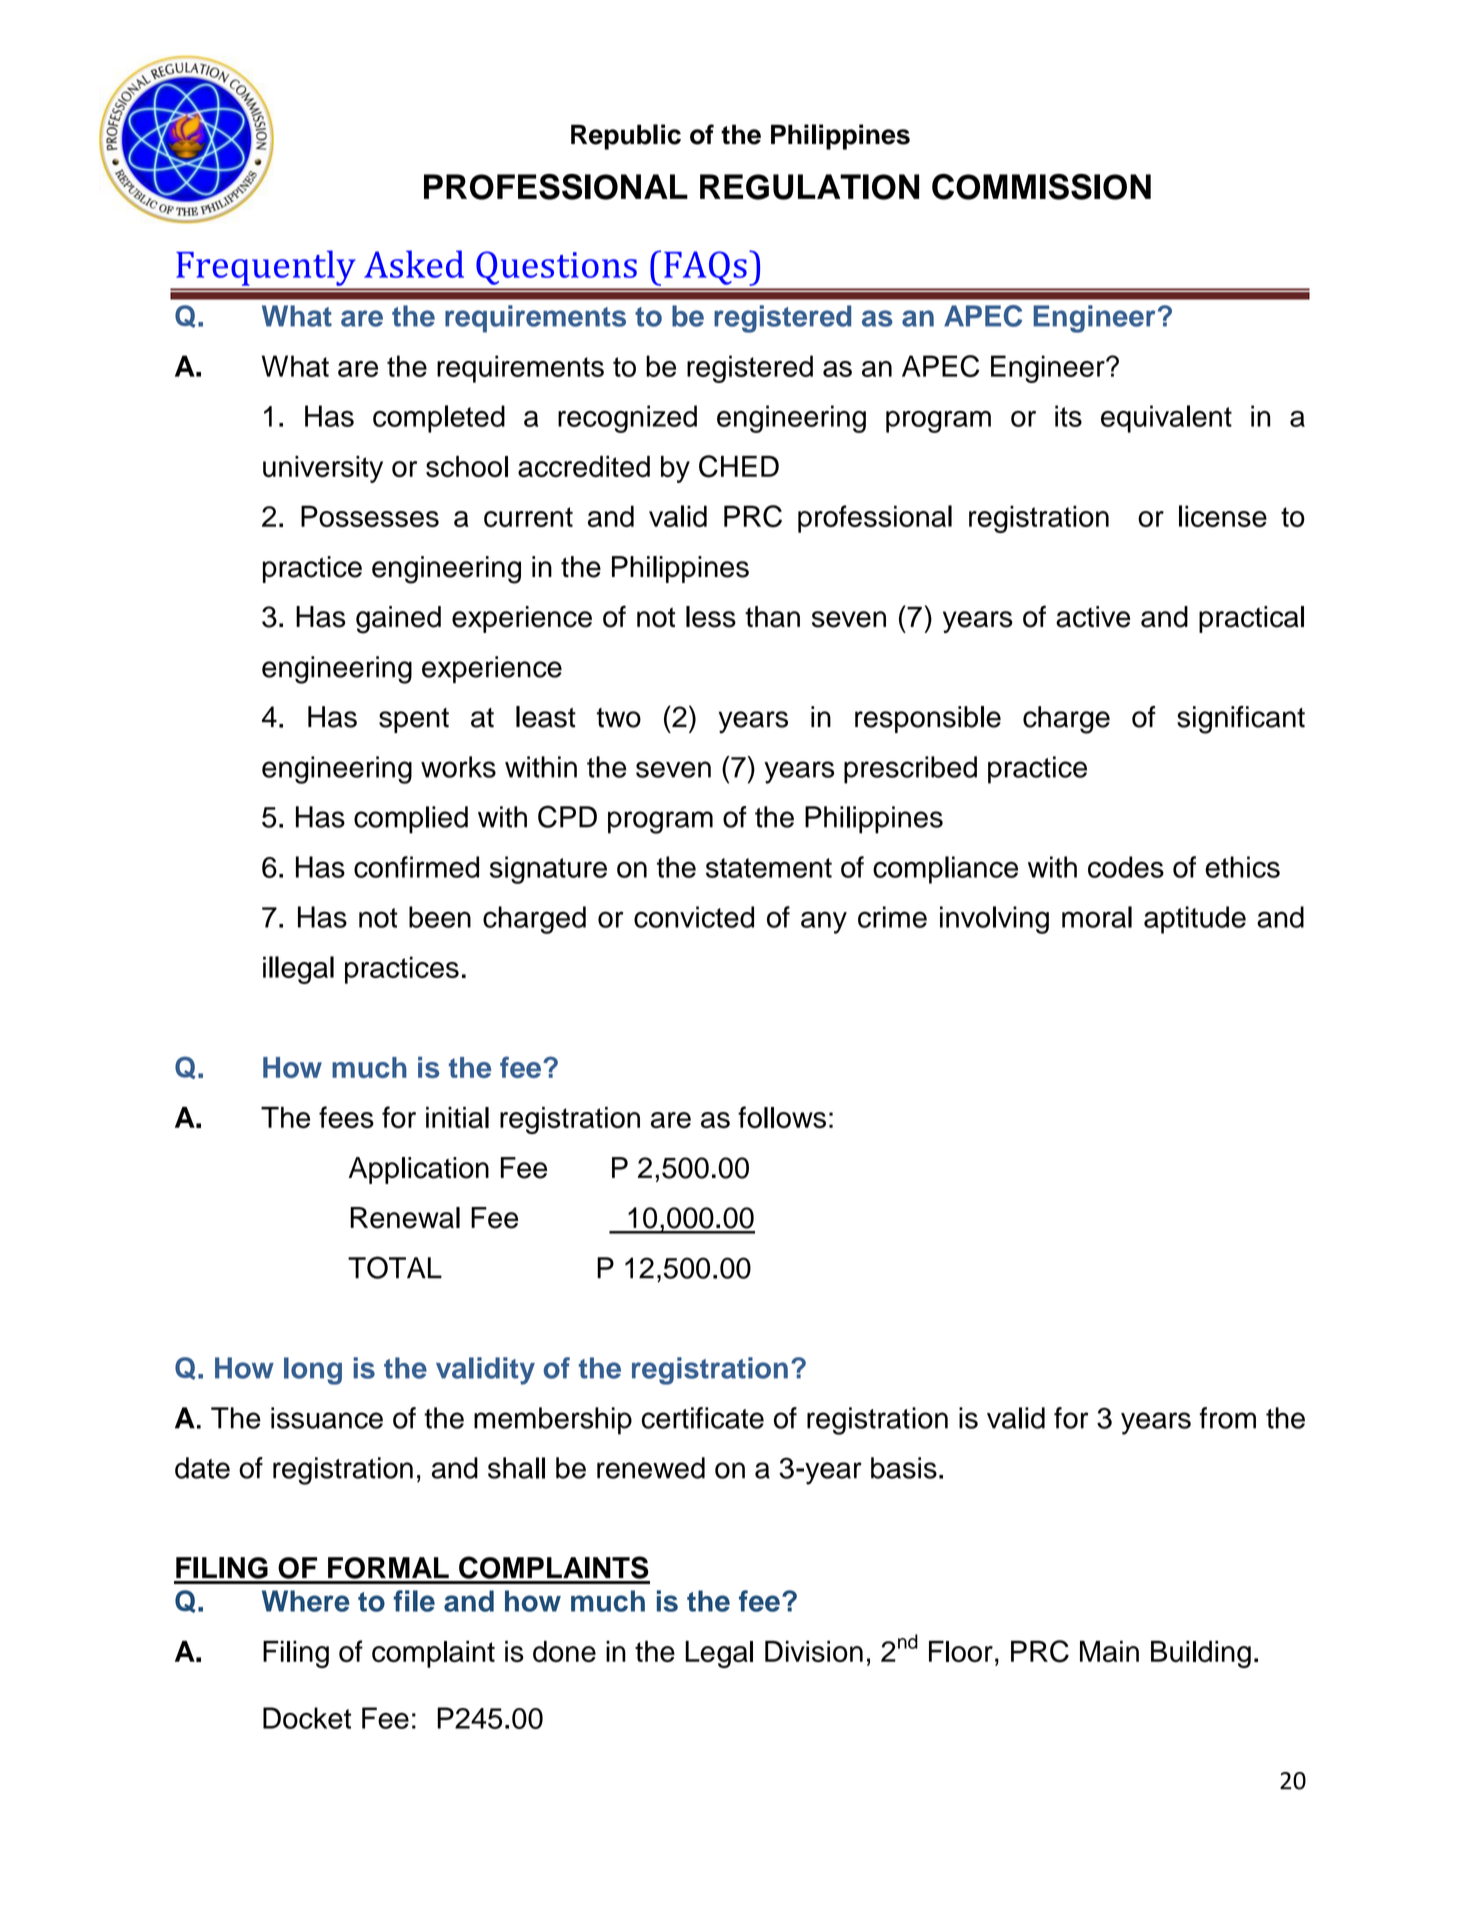  I want to click on COMMISSION, so click(1041, 187).
